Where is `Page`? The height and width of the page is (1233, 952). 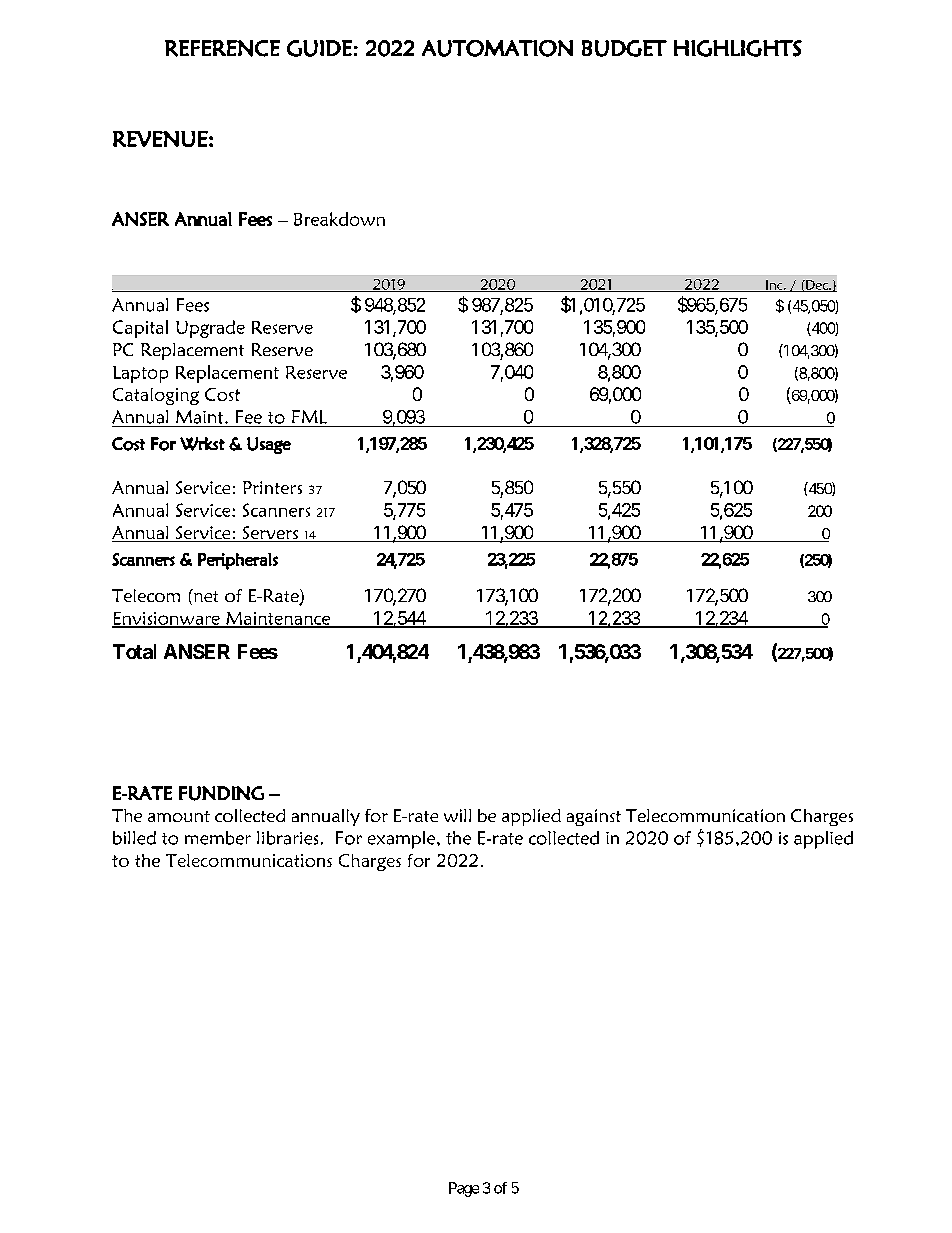
Page is located at coordinates (464, 1189).
